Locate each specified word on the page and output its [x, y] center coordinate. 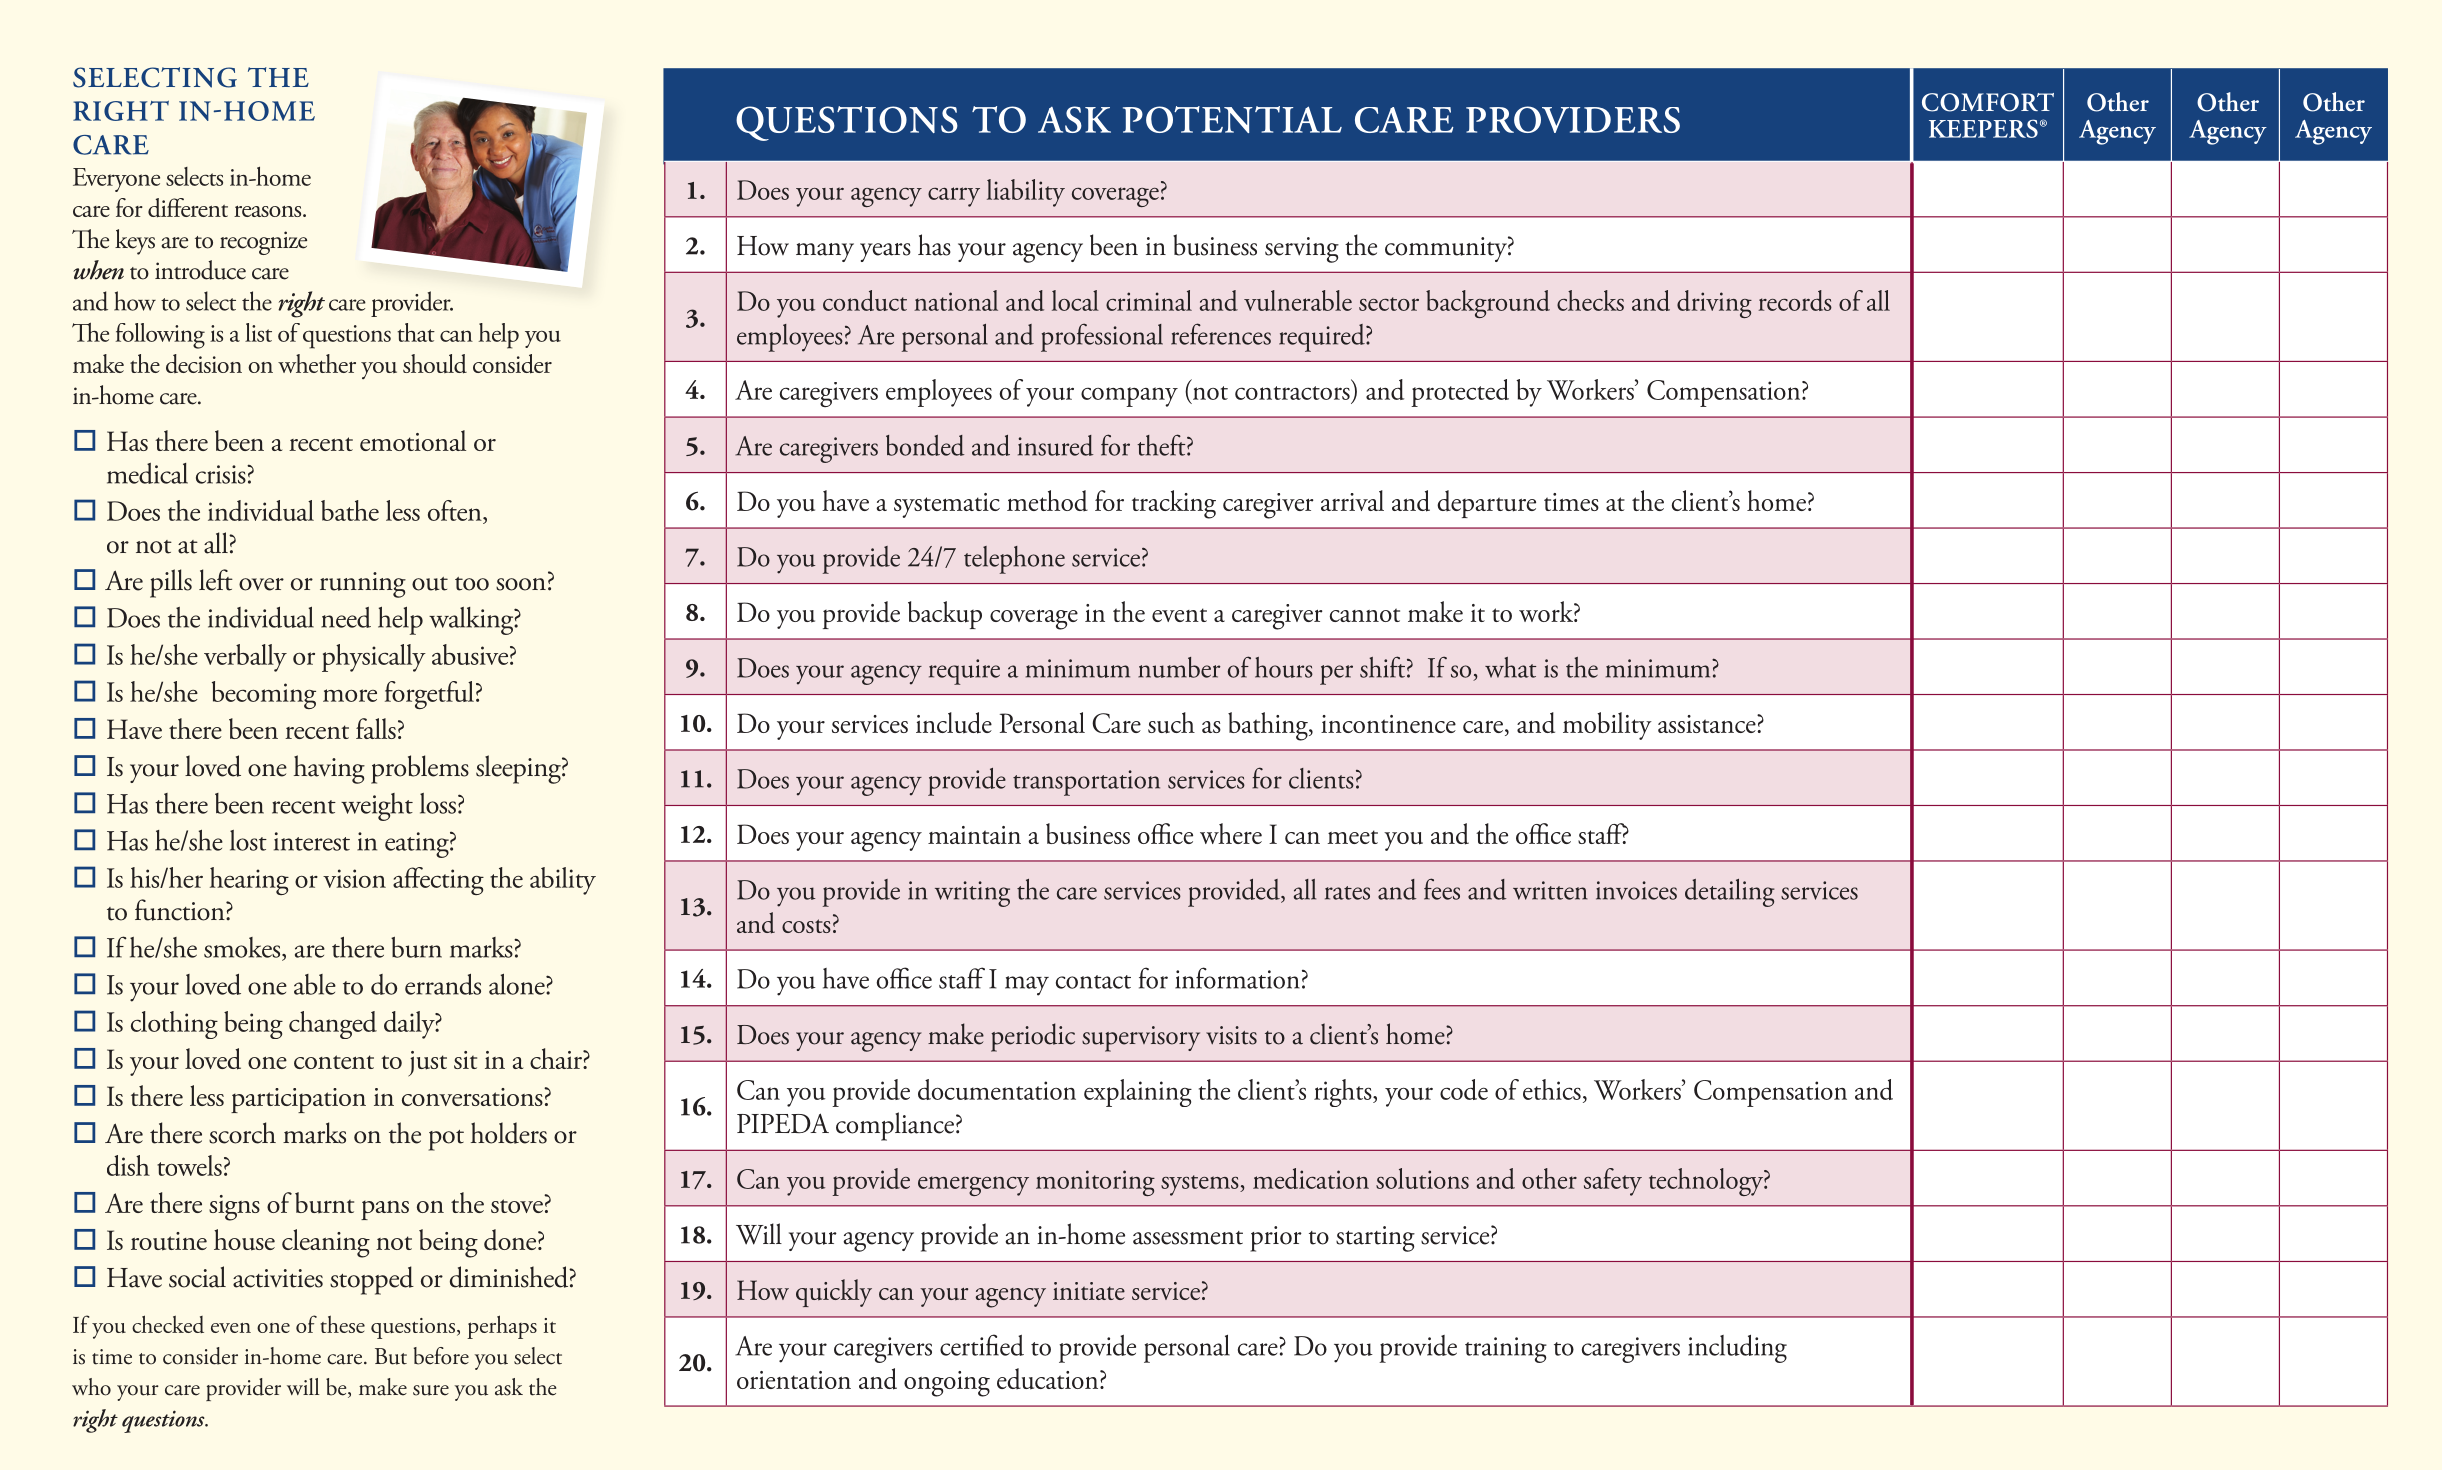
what [1510, 667]
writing [972, 894]
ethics [1552, 1089]
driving [1714, 304]
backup [945, 615]
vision [354, 878]
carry [954, 197]
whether [317, 363]
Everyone [116, 180]
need [346, 617]
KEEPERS [1983, 128]
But [391, 1356]
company [1129, 397]
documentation [997, 1089]
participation [298, 1100]
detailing [1730, 893]
